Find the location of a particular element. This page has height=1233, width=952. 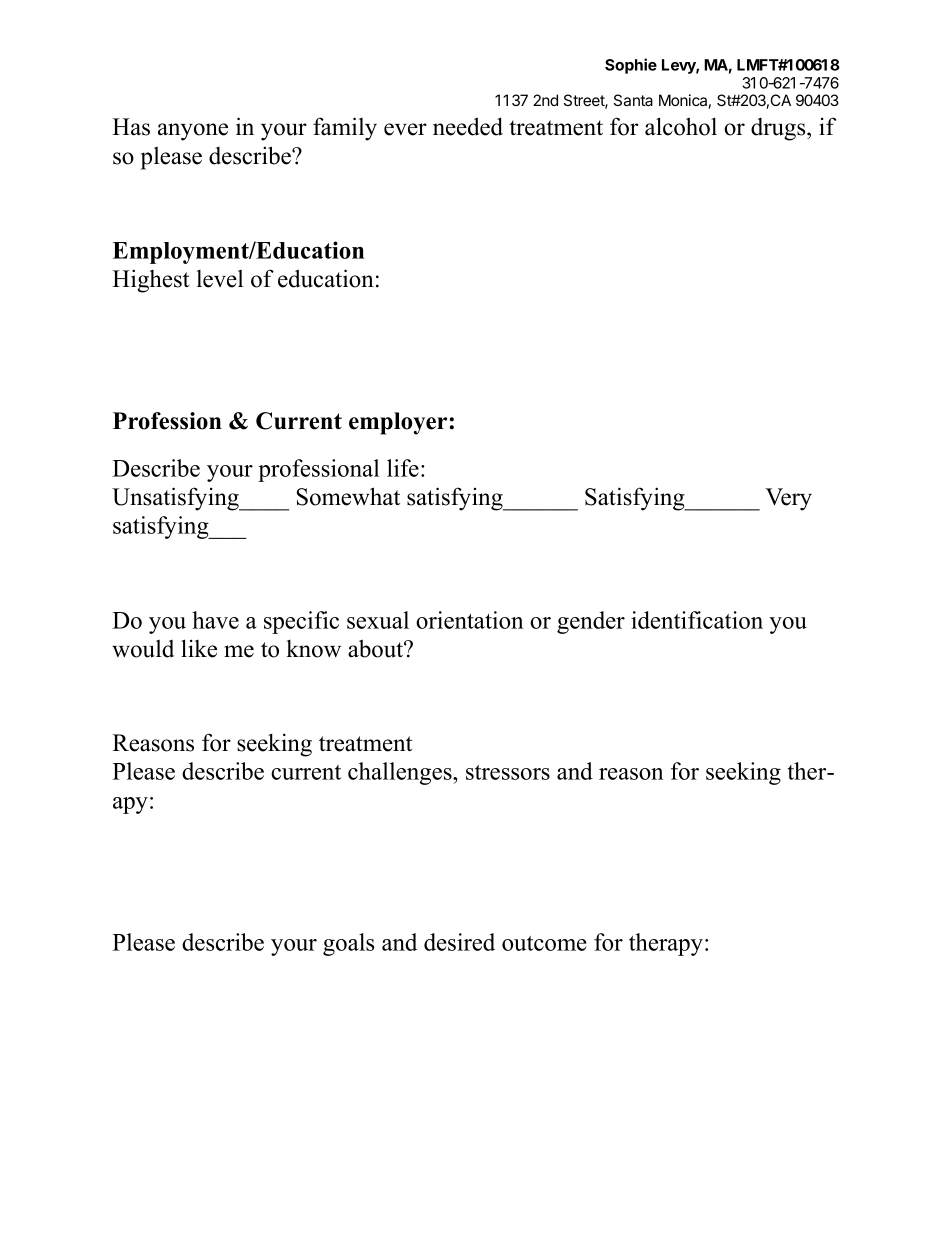

anyone is located at coordinates (193, 132).
